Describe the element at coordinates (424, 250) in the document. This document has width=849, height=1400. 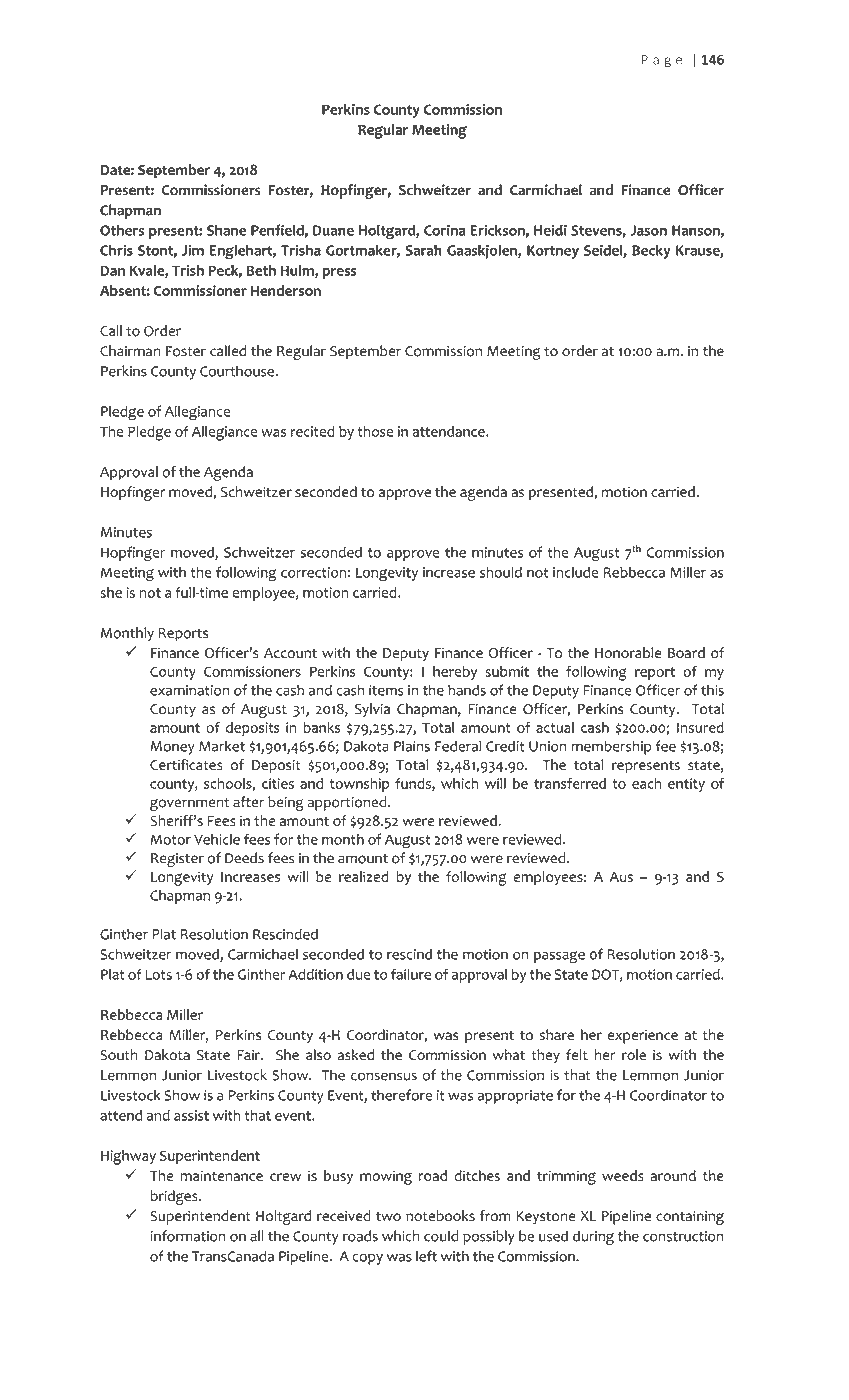
I see `Sarah` at that location.
